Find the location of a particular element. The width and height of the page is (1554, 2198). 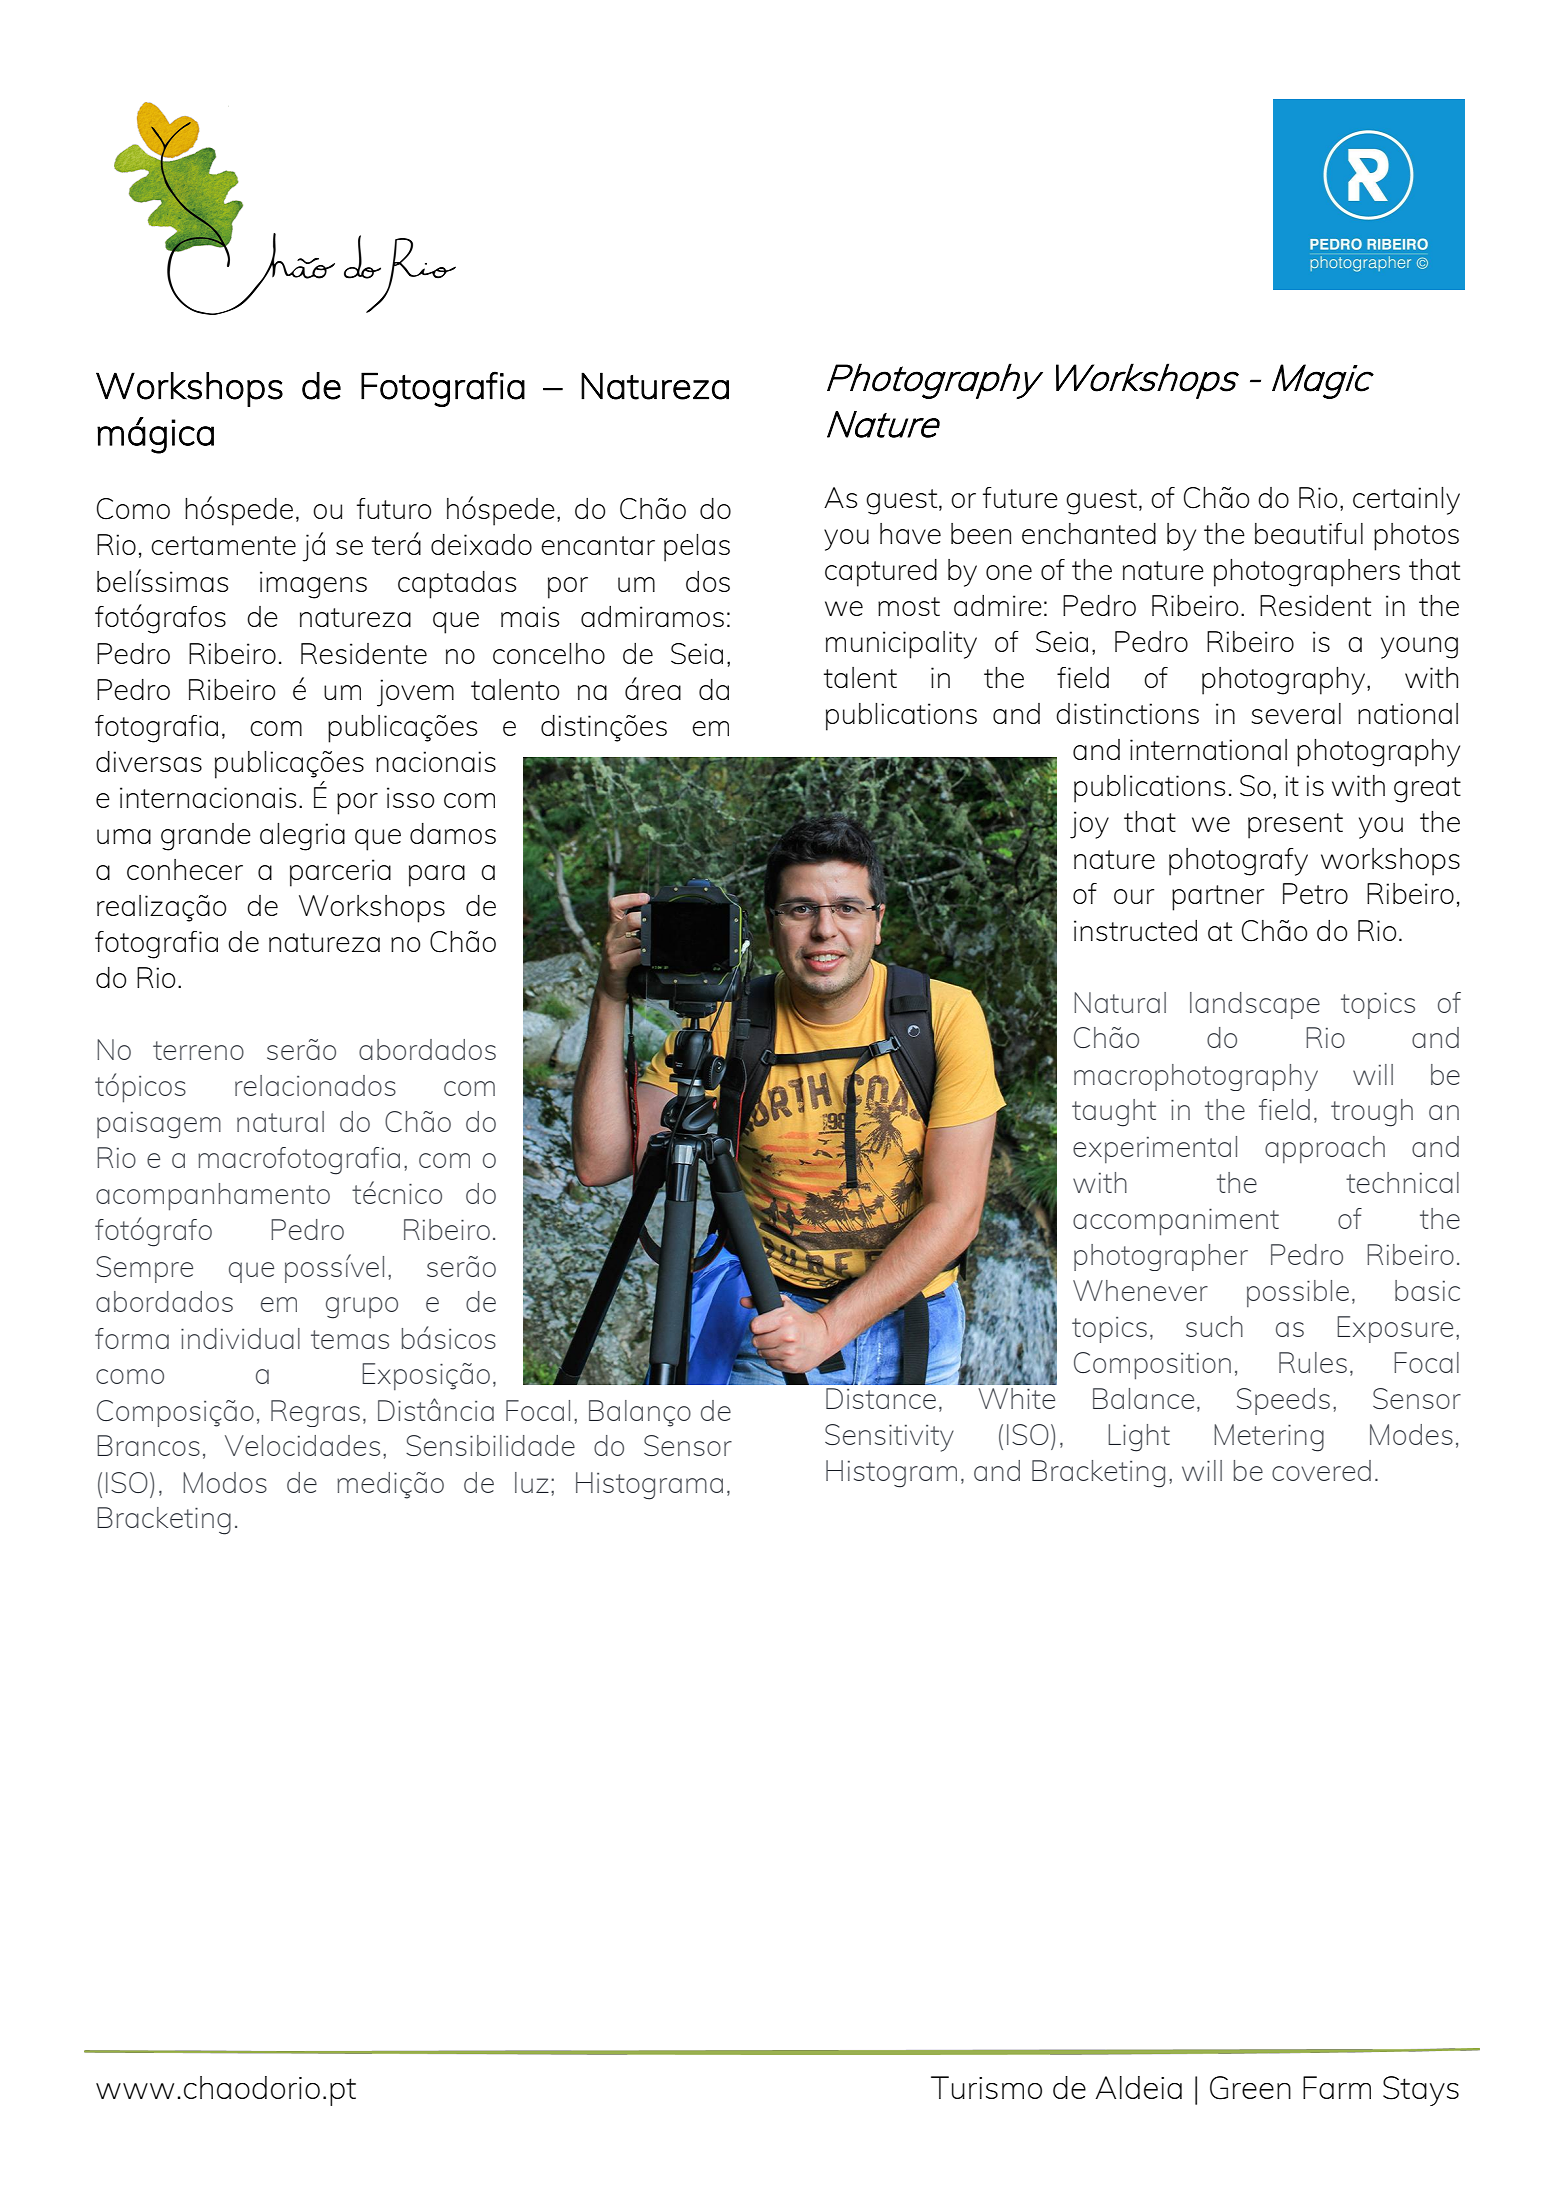

Metering is located at coordinates (1269, 1438).
